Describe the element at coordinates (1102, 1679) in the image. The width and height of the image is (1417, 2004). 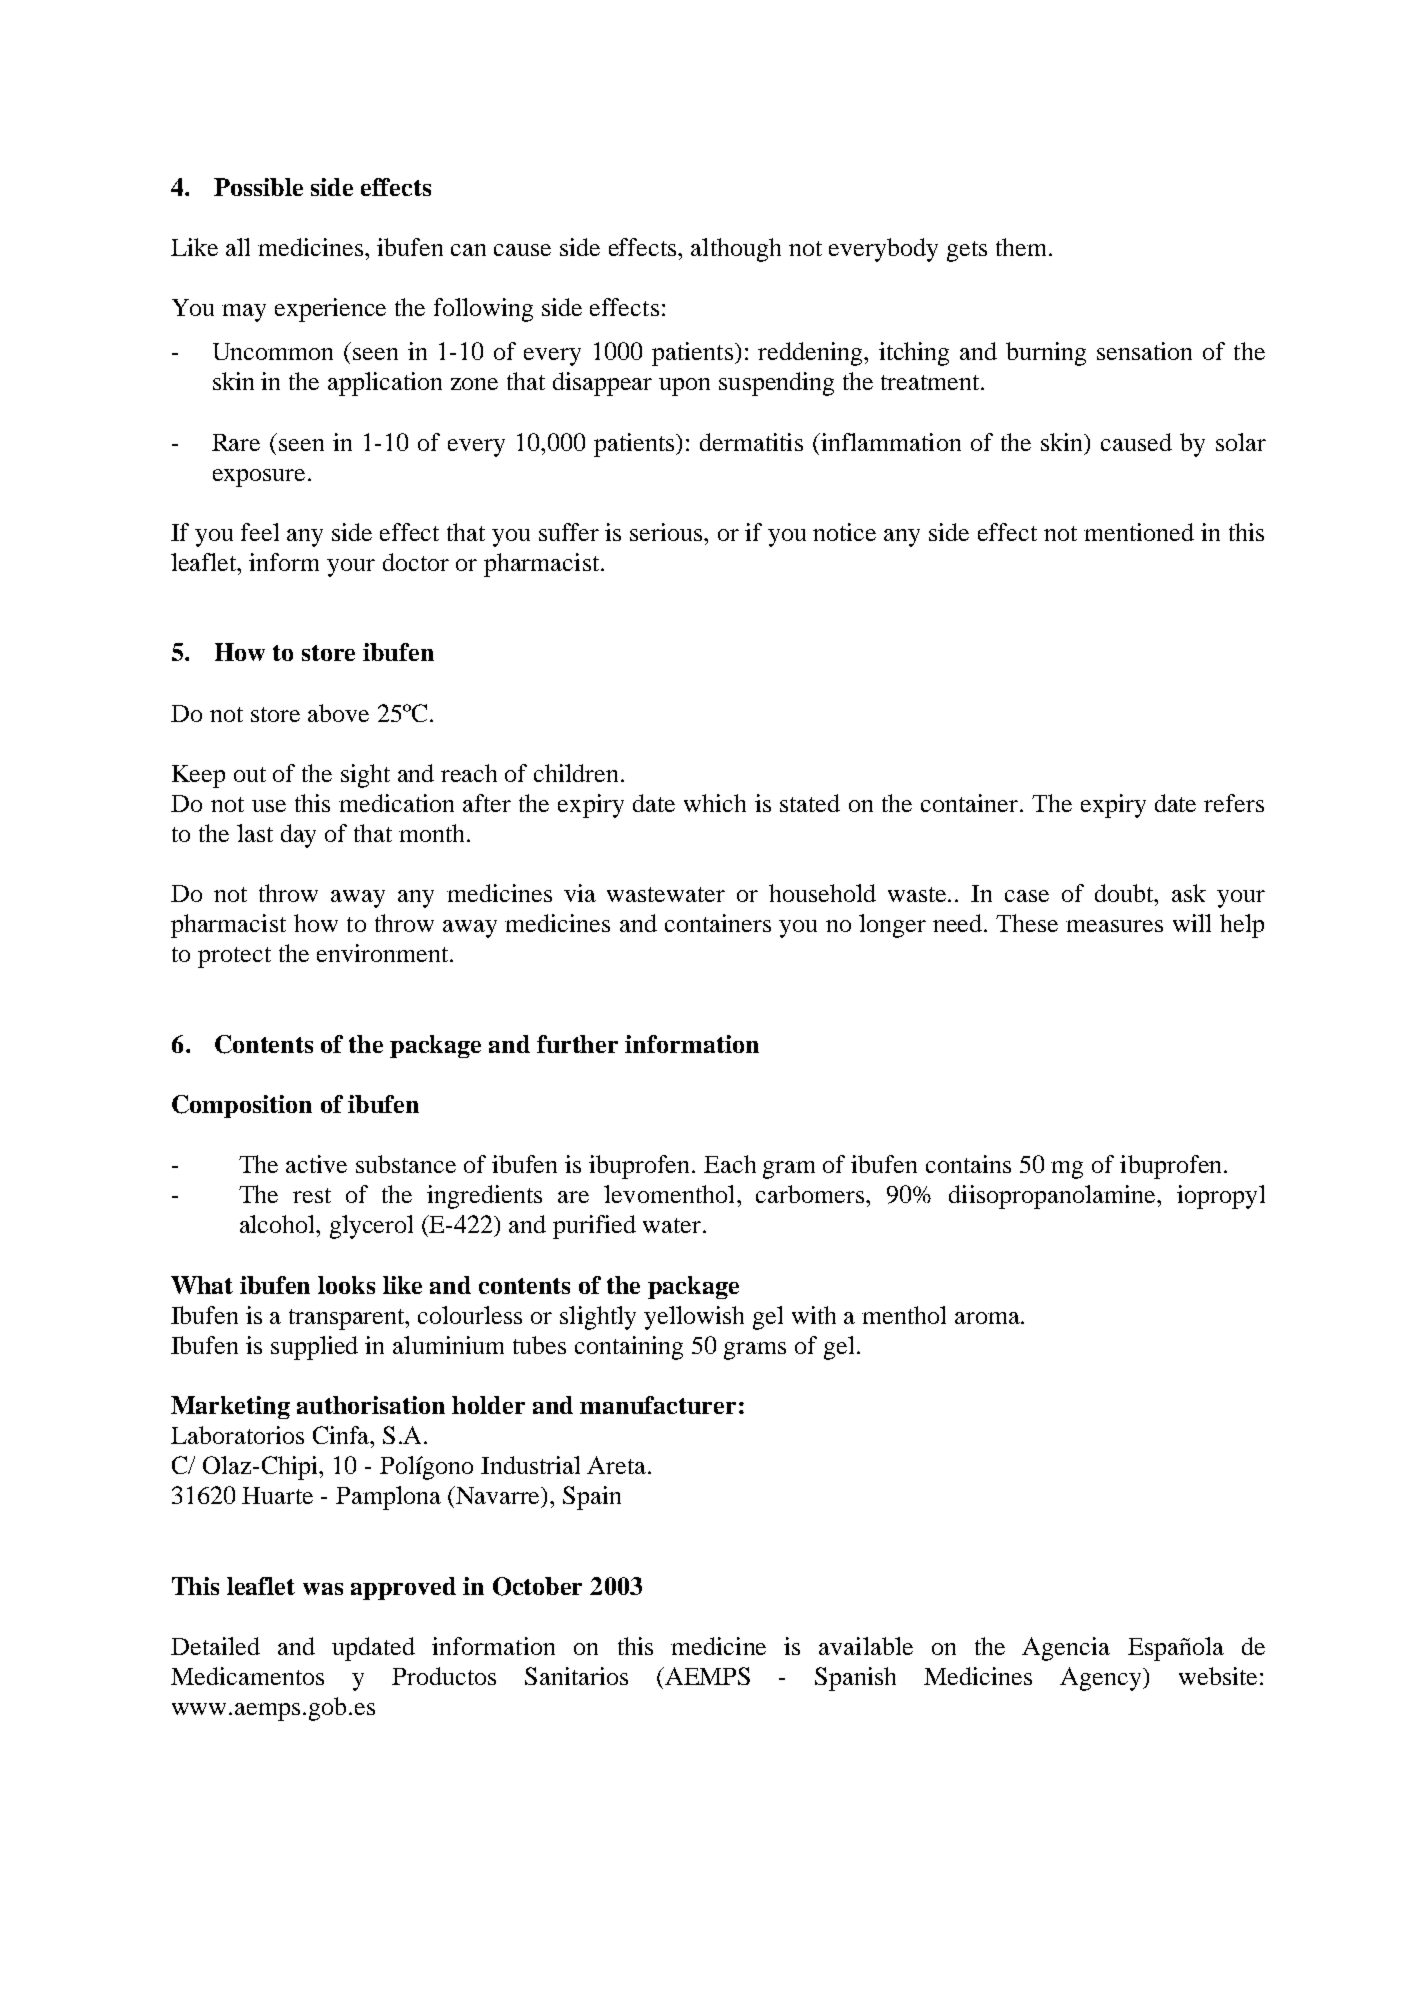
I see `Agency` at that location.
